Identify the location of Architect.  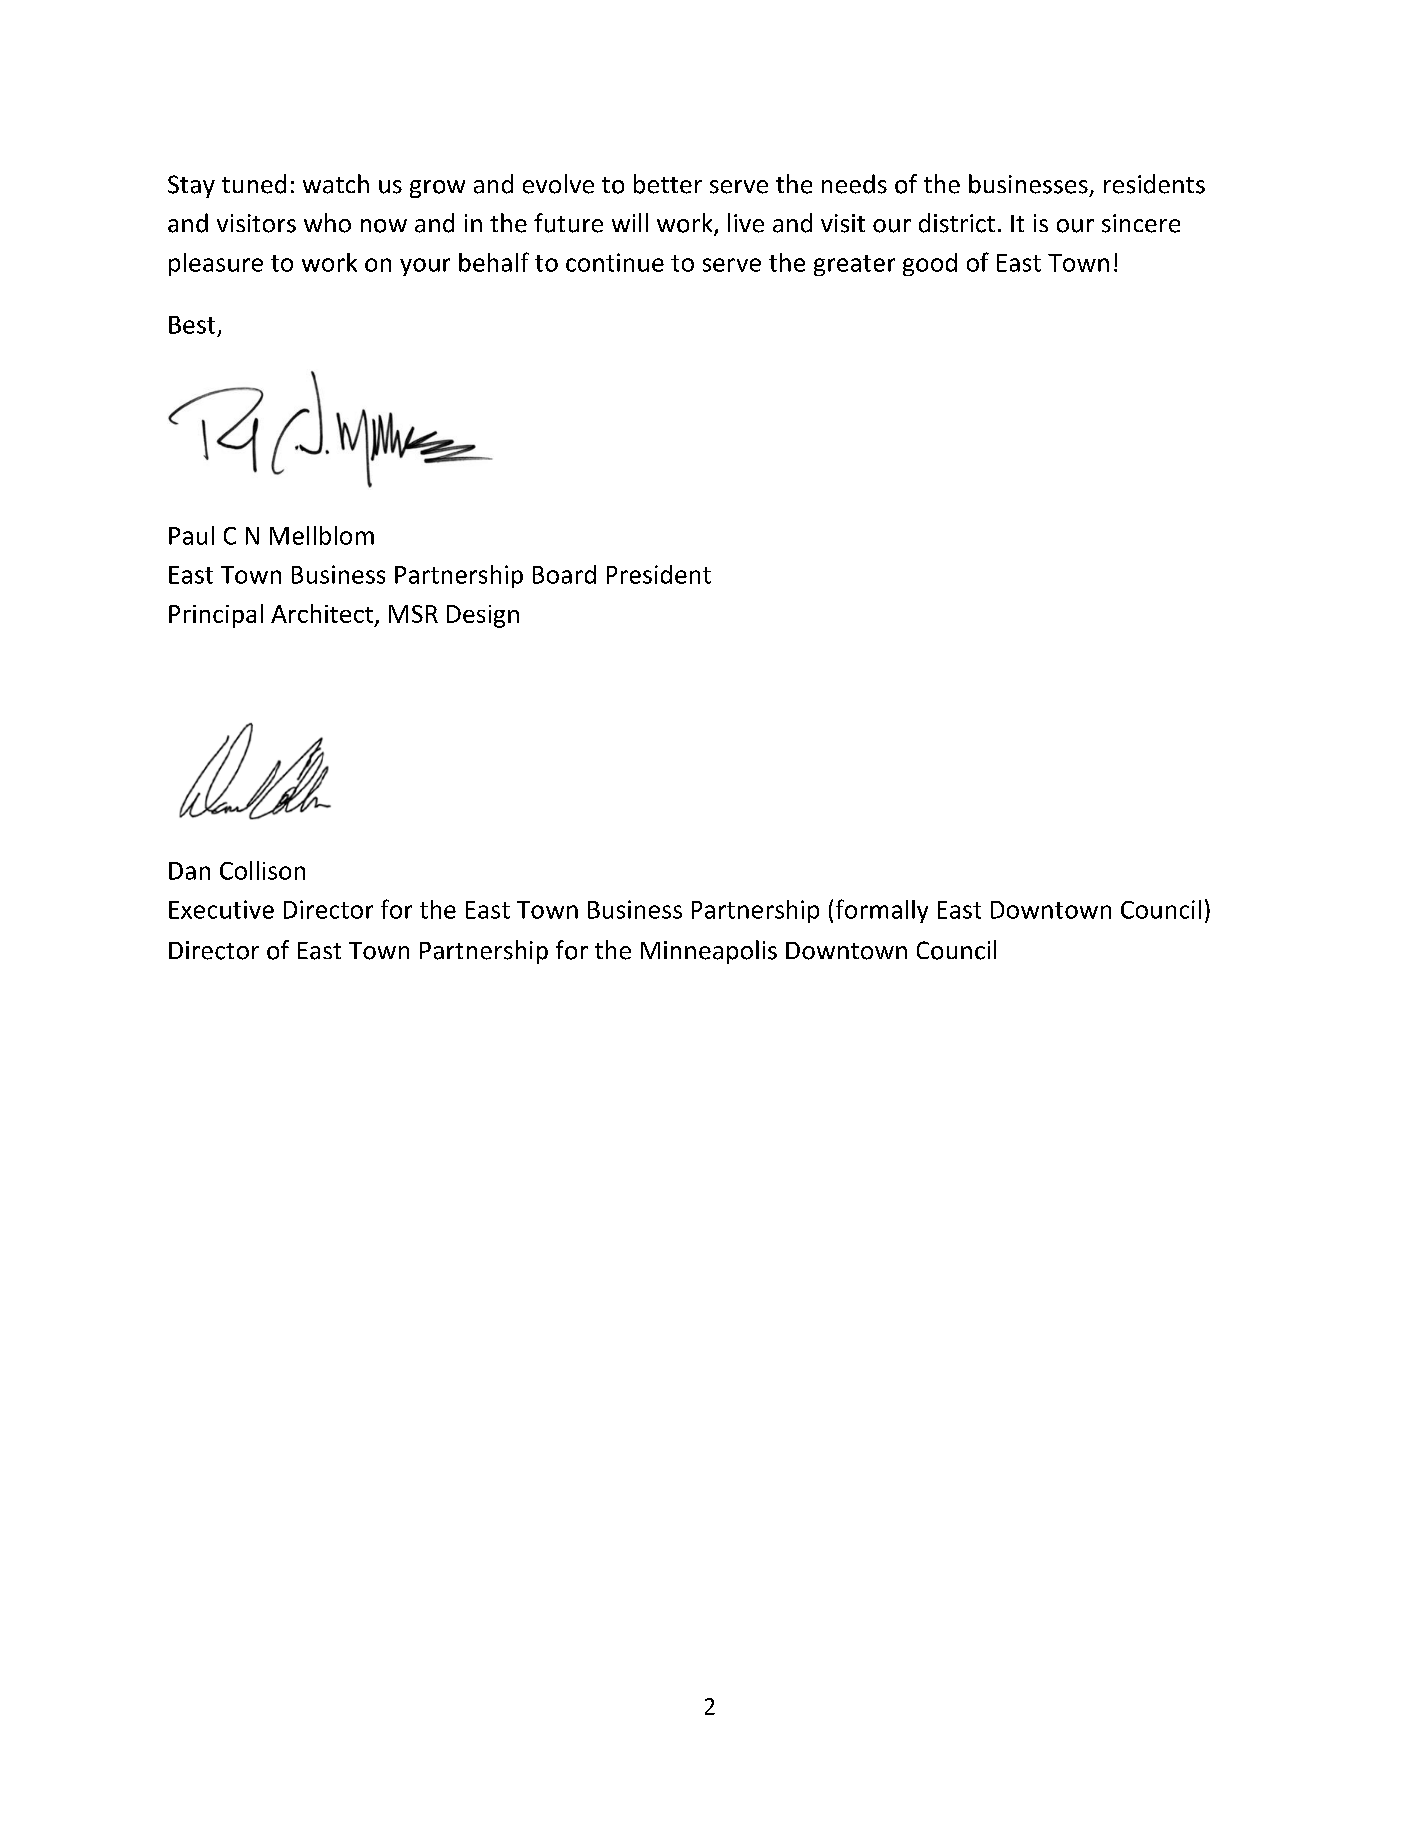
(322, 613).
